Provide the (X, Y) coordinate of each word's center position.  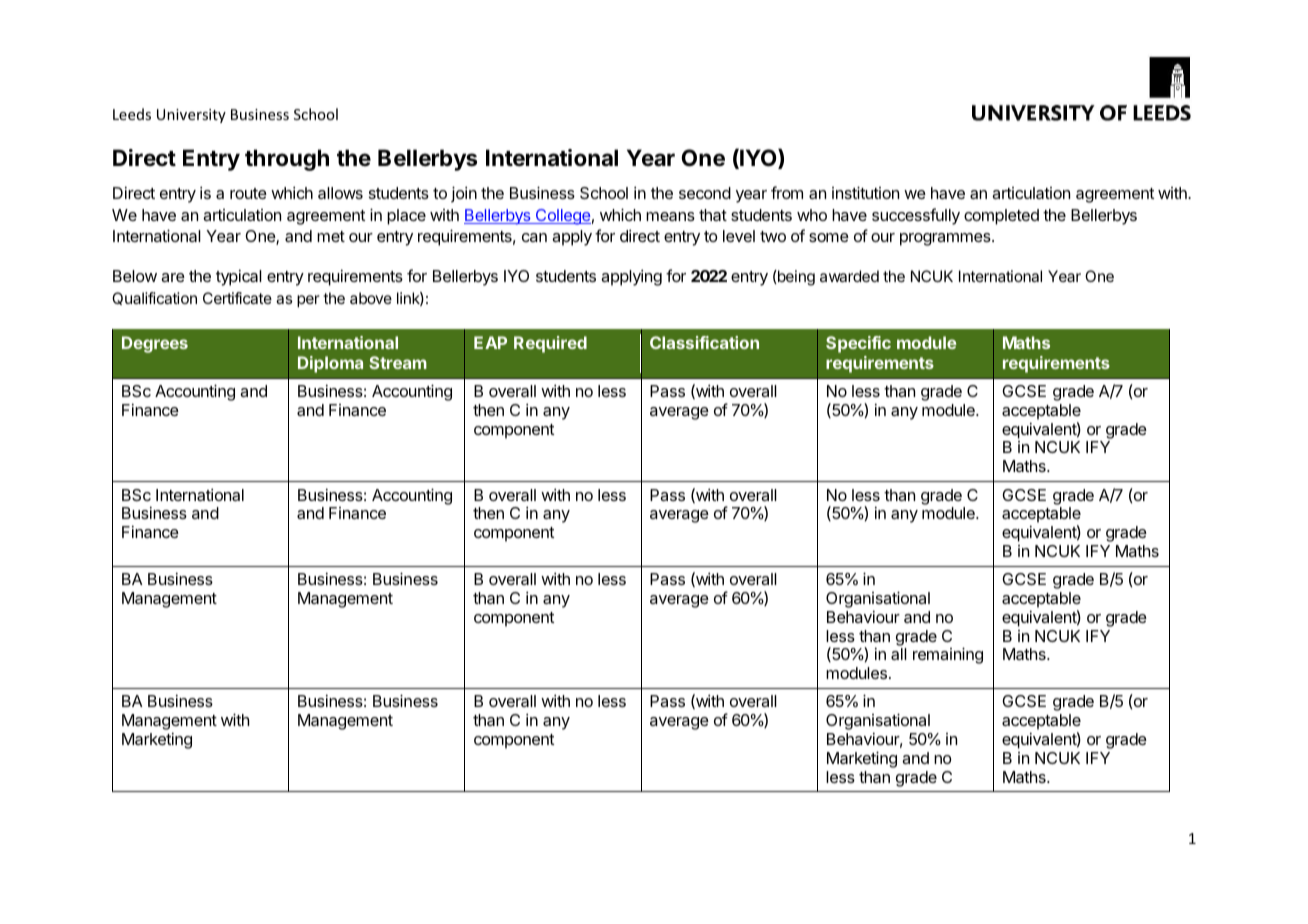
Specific (858, 344)
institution (865, 192)
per (308, 301)
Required (550, 344)
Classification (704, 342)
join (464, 194)
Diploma (330, 364)
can (534, 237)
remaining (948, 655)
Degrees (155, 344)
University (191, 116)
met (331, 236)
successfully (916, 216)
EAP (490, 342)
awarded (849, 276)
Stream (398, 362)
